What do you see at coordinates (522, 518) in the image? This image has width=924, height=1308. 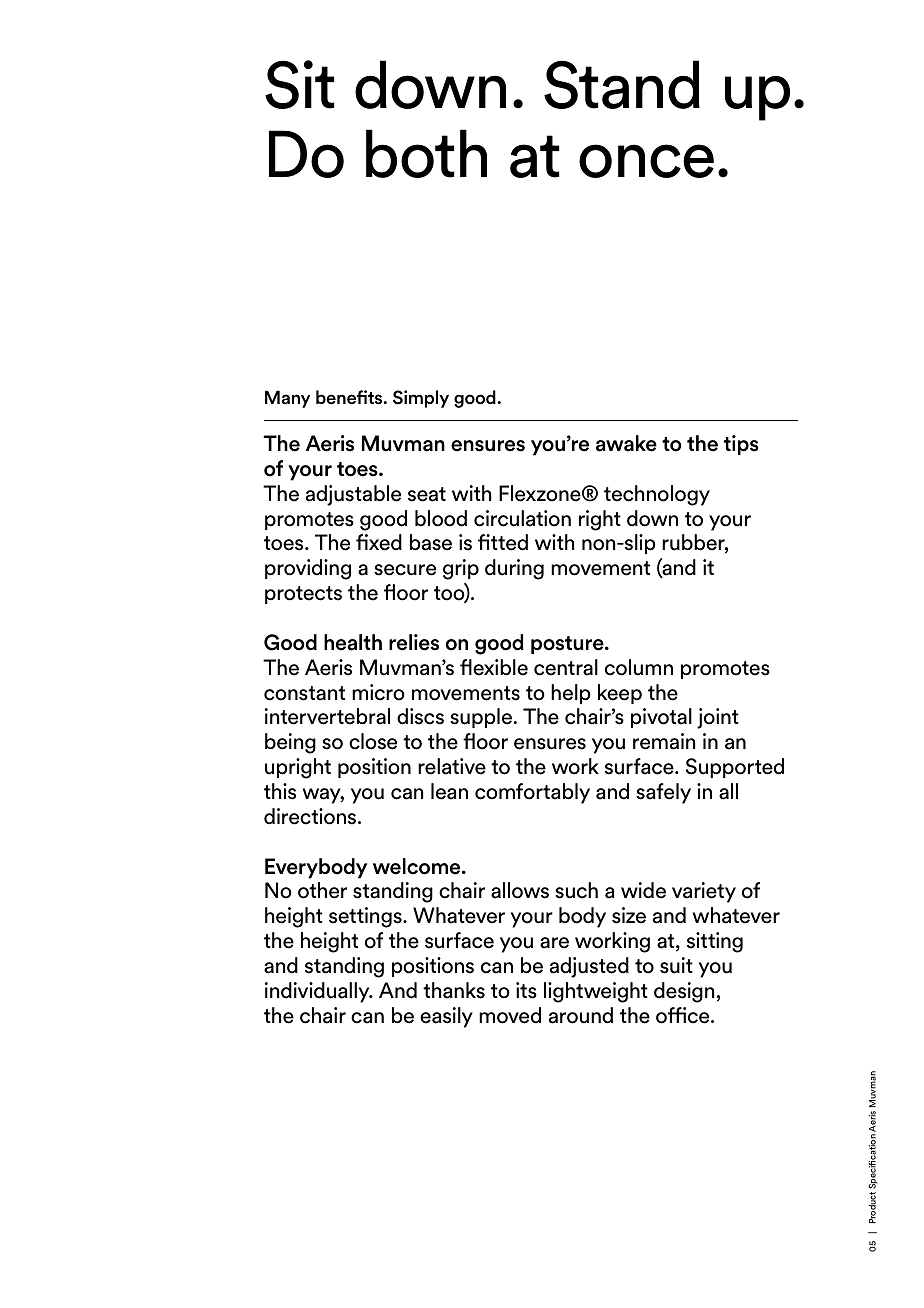 I see `circulation` at bounding box center [522, 518].
